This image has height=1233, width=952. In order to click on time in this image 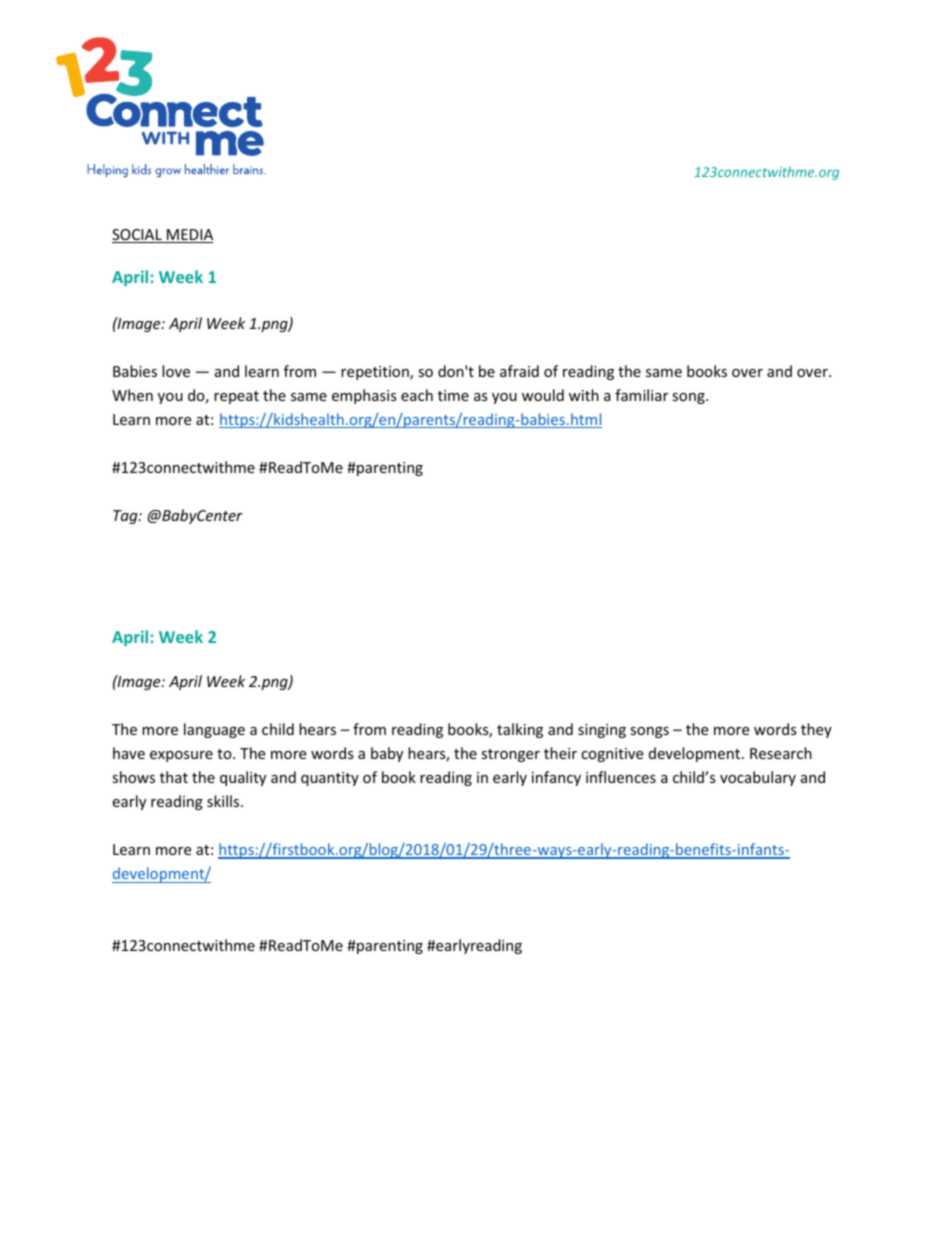, I will do `click(453, 395)`.
